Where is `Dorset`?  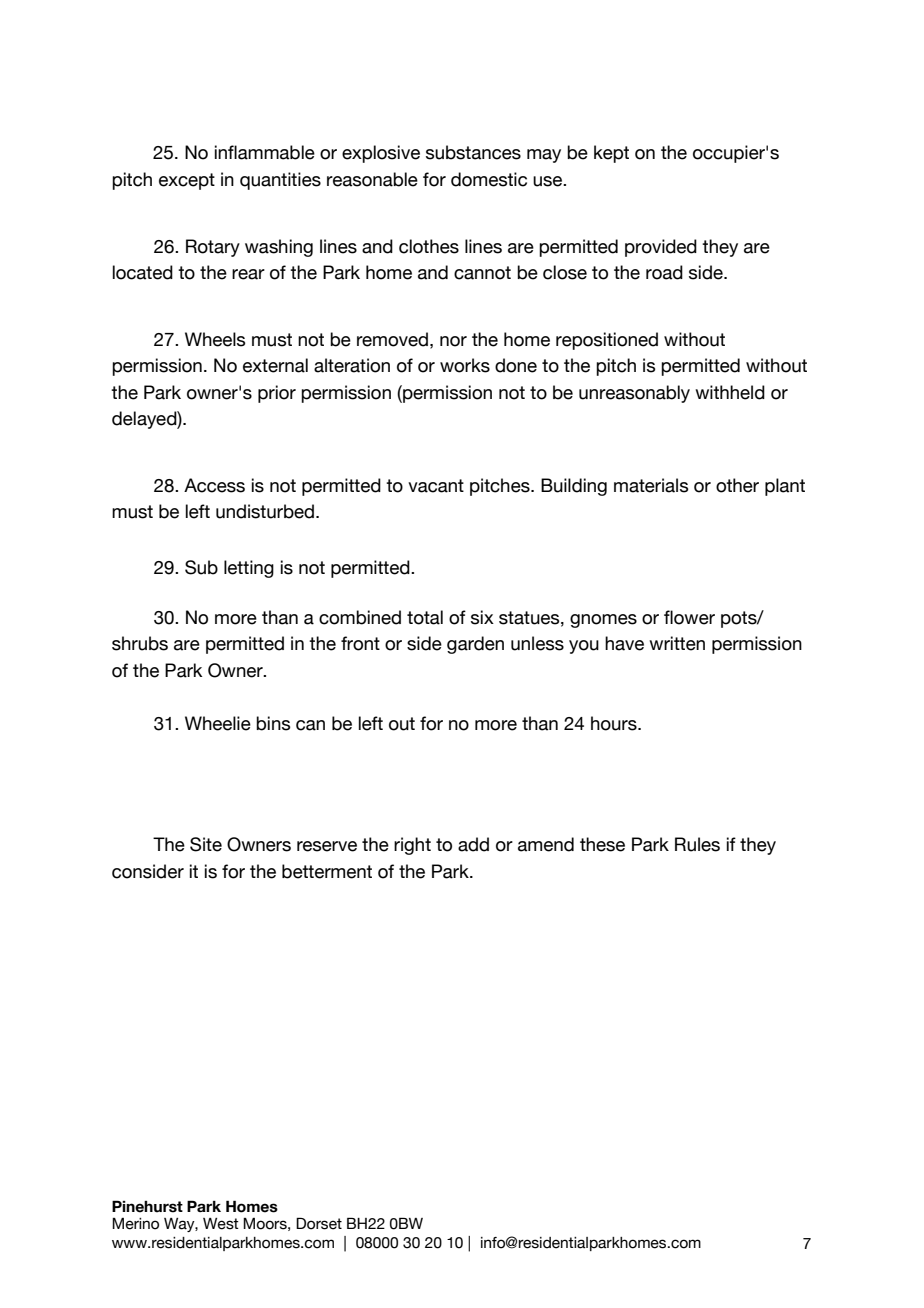 Dorset is located at coordinates (319, 1223).
